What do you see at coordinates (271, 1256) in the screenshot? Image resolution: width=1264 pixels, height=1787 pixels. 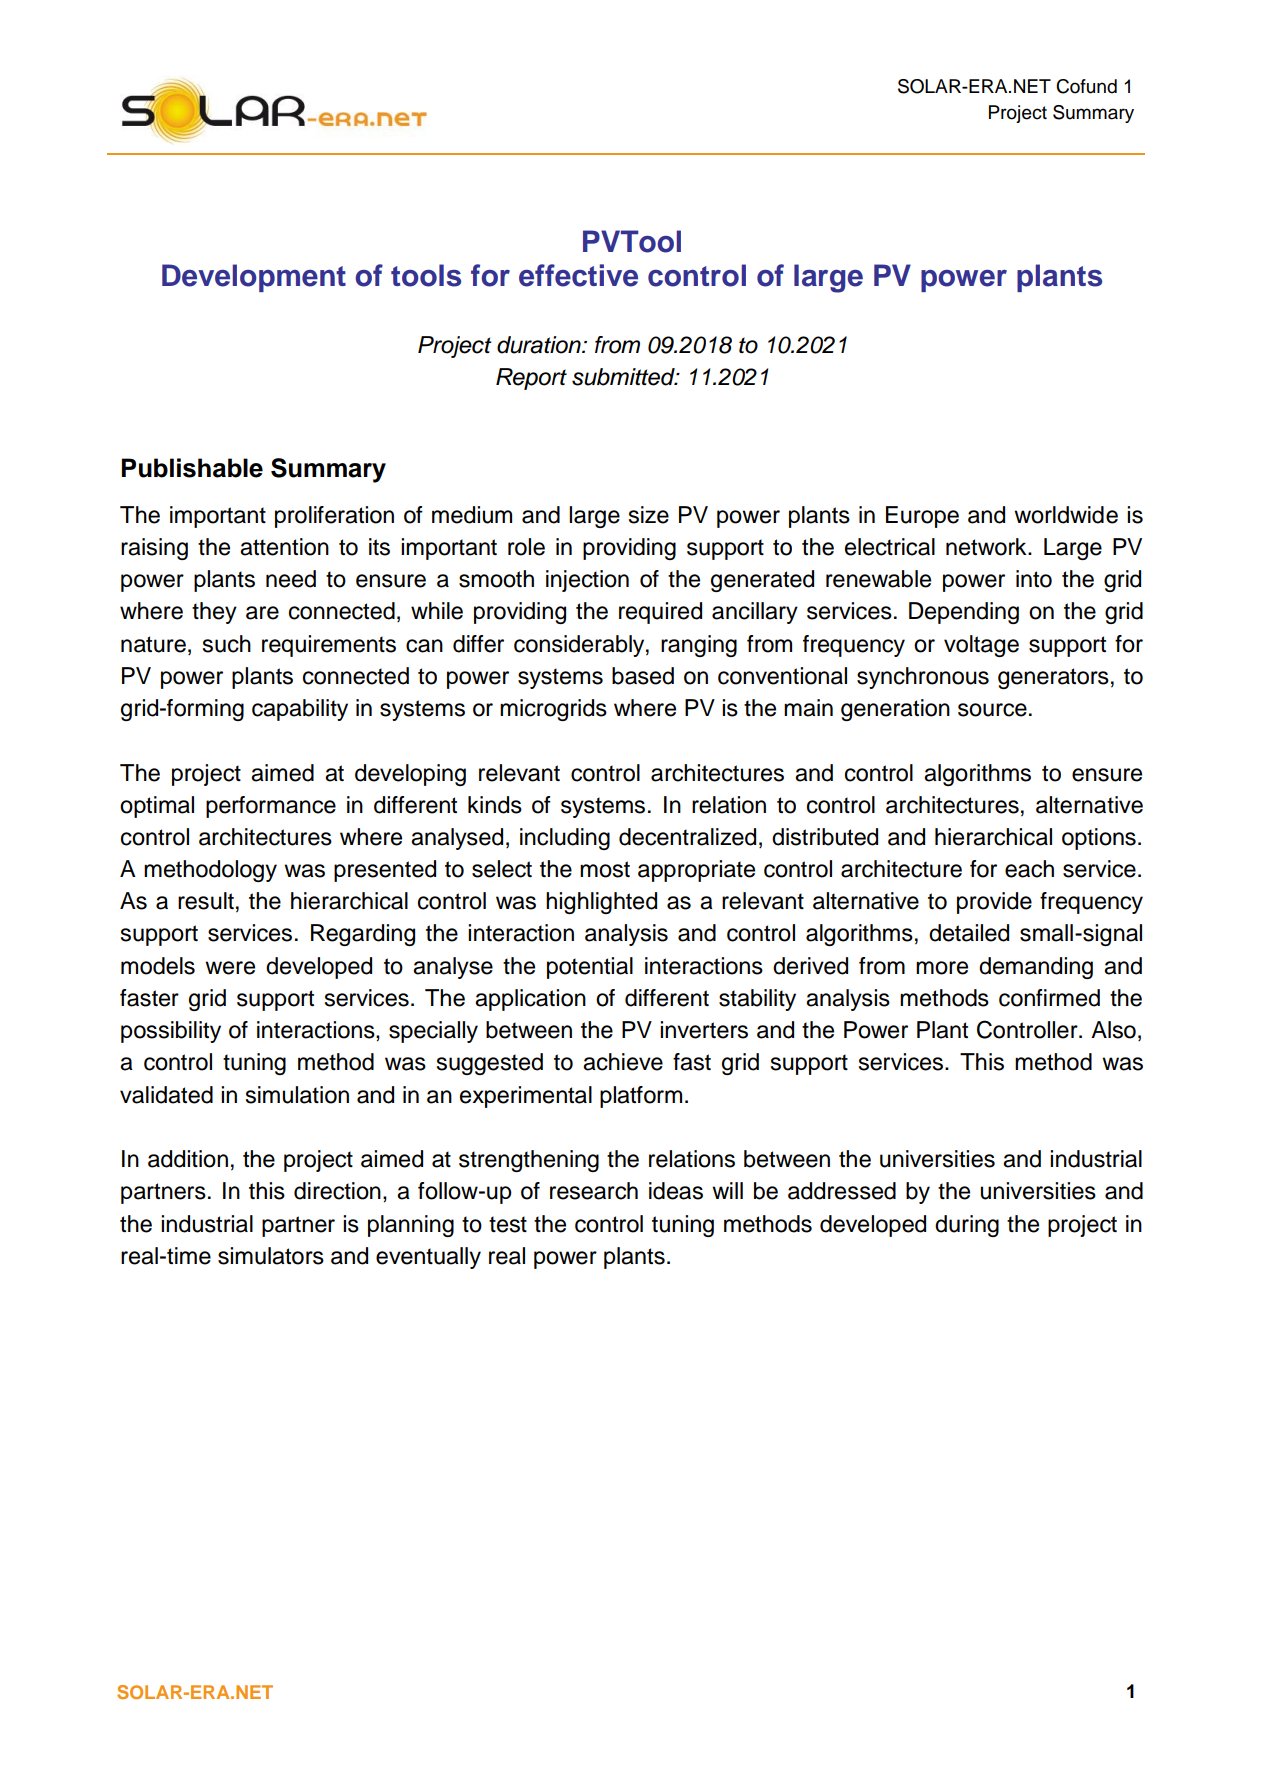 I see `simulators` at bounding box center [271, 1256].
